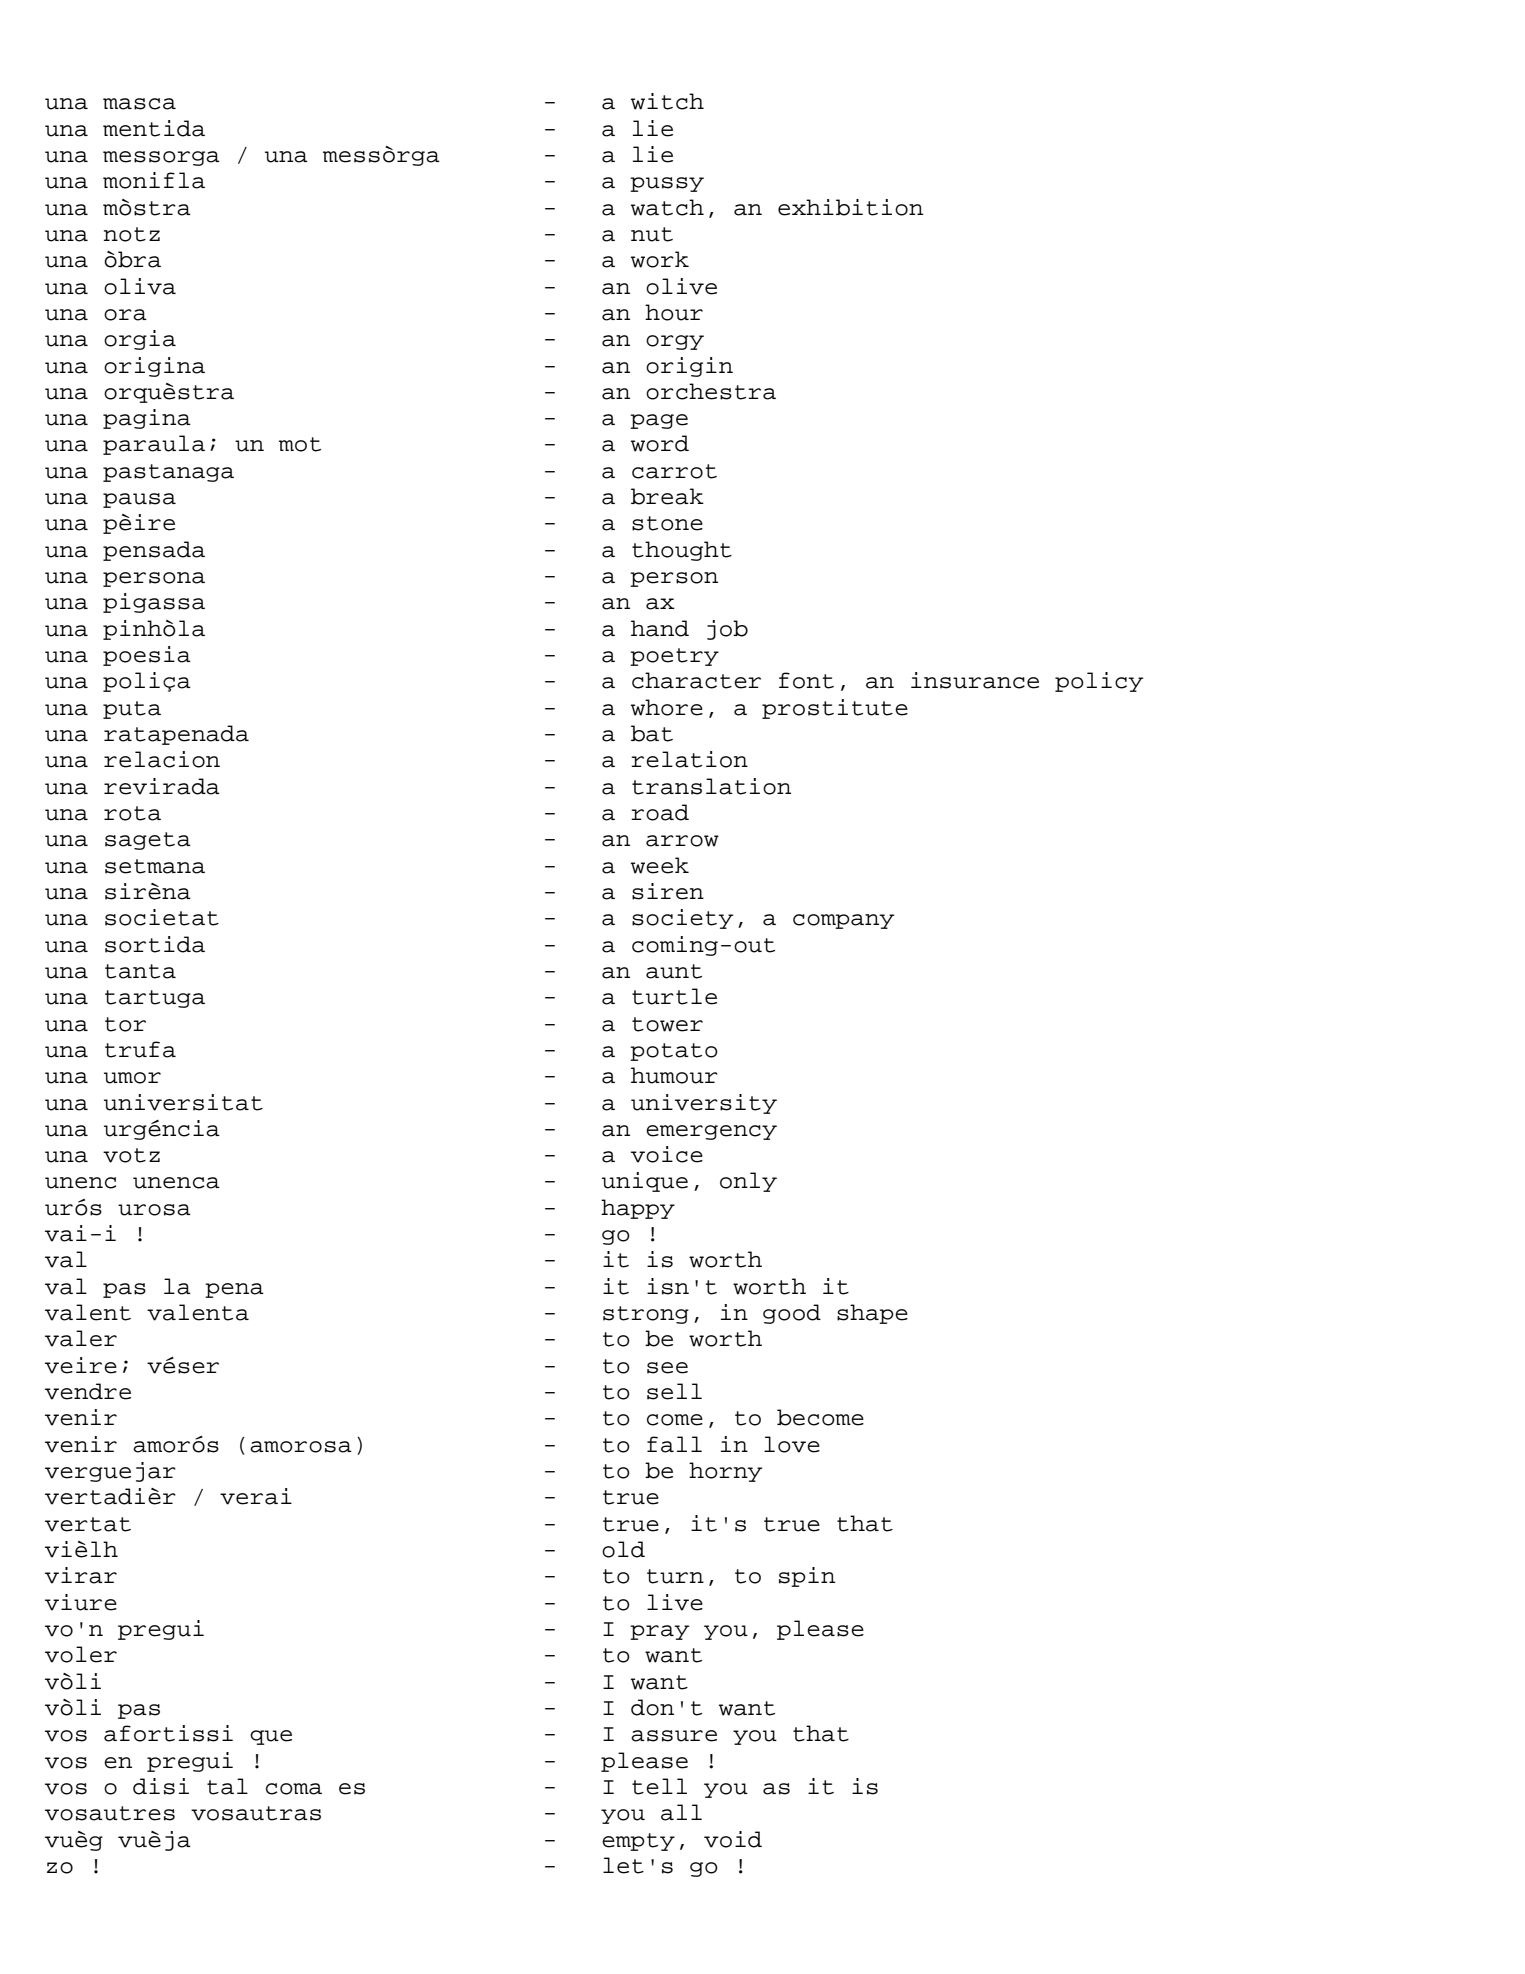  I want to click on exhibition, so click(850, 207).
